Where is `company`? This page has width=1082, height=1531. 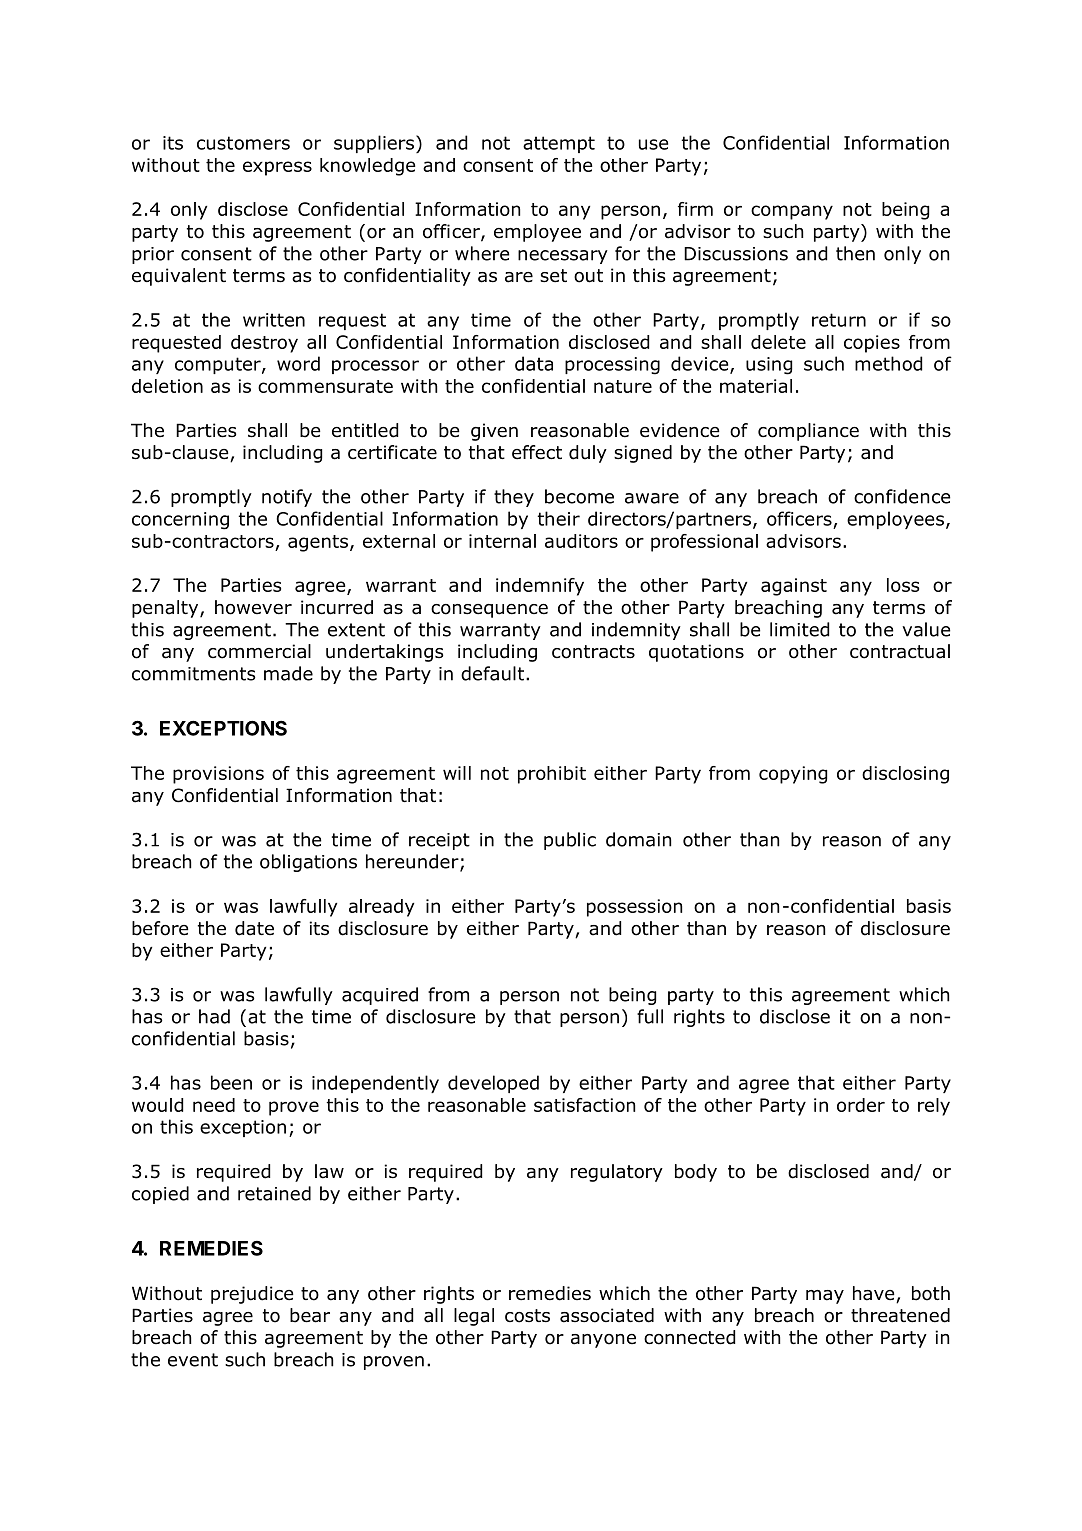
company is located at coordinates (792, 212).
